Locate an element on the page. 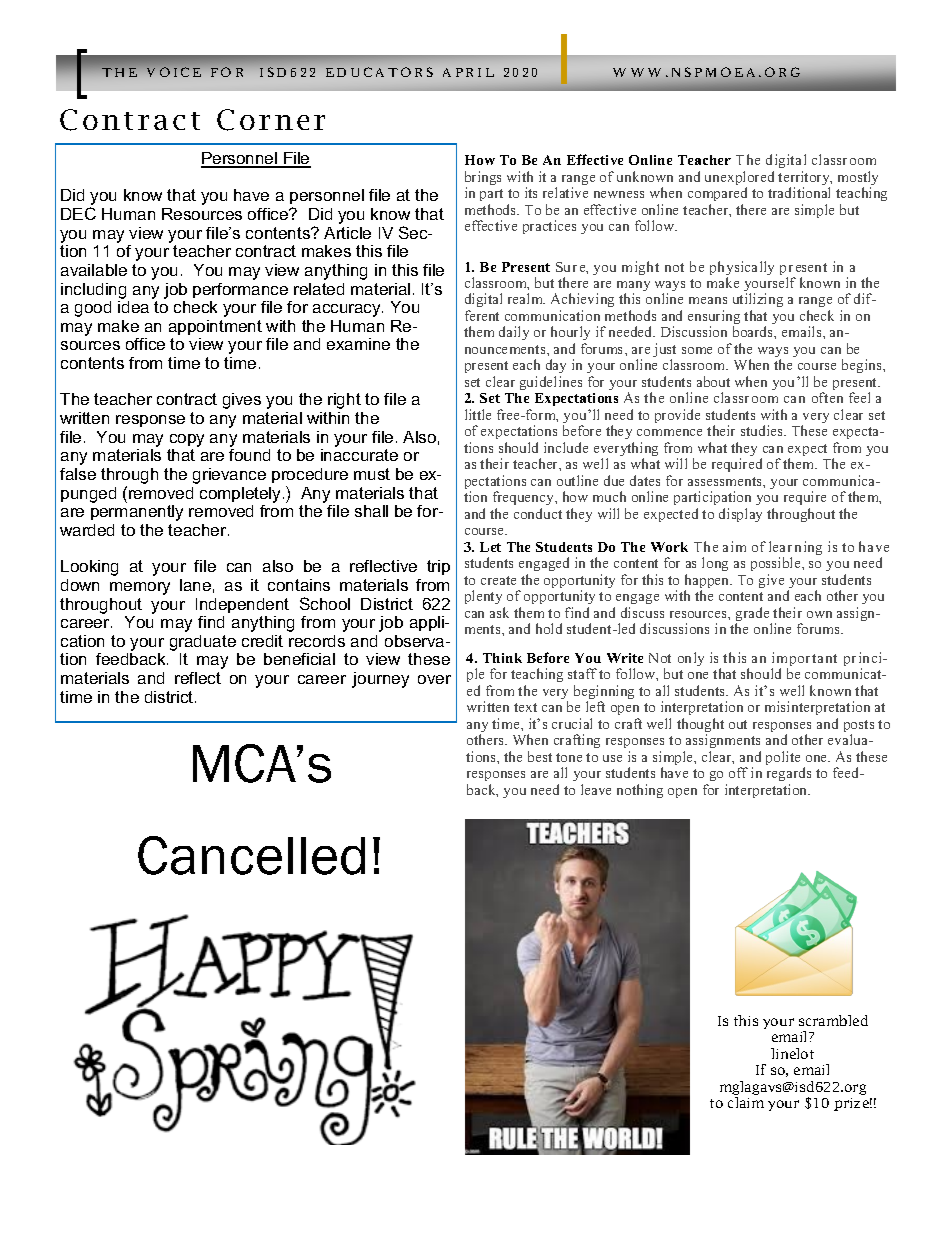  memory is located at coordinates (140, 588).
